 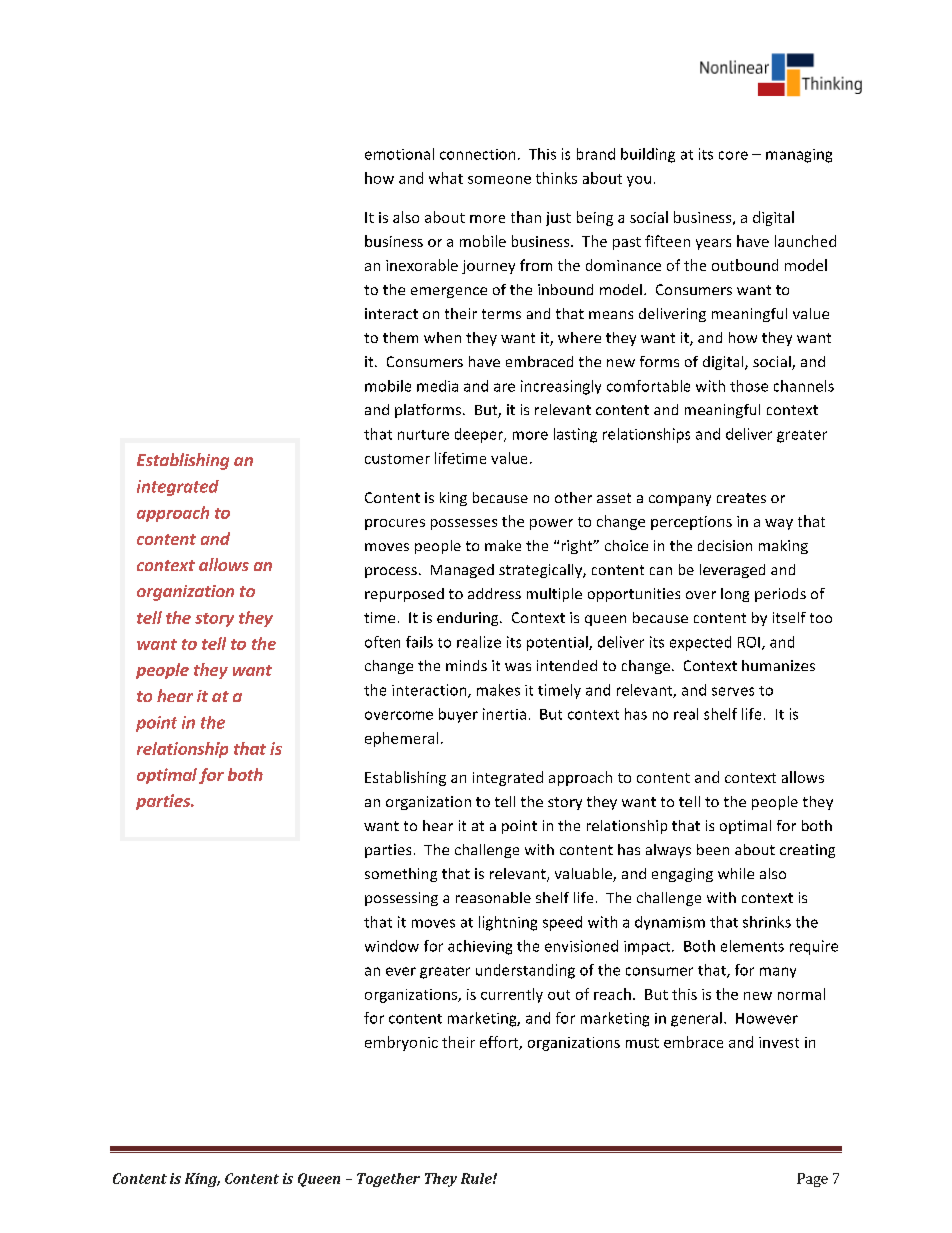 What do you see at coordinates (388, 1180) in the screenshot?
I see `Together` at bounding box center [388, 1180].
